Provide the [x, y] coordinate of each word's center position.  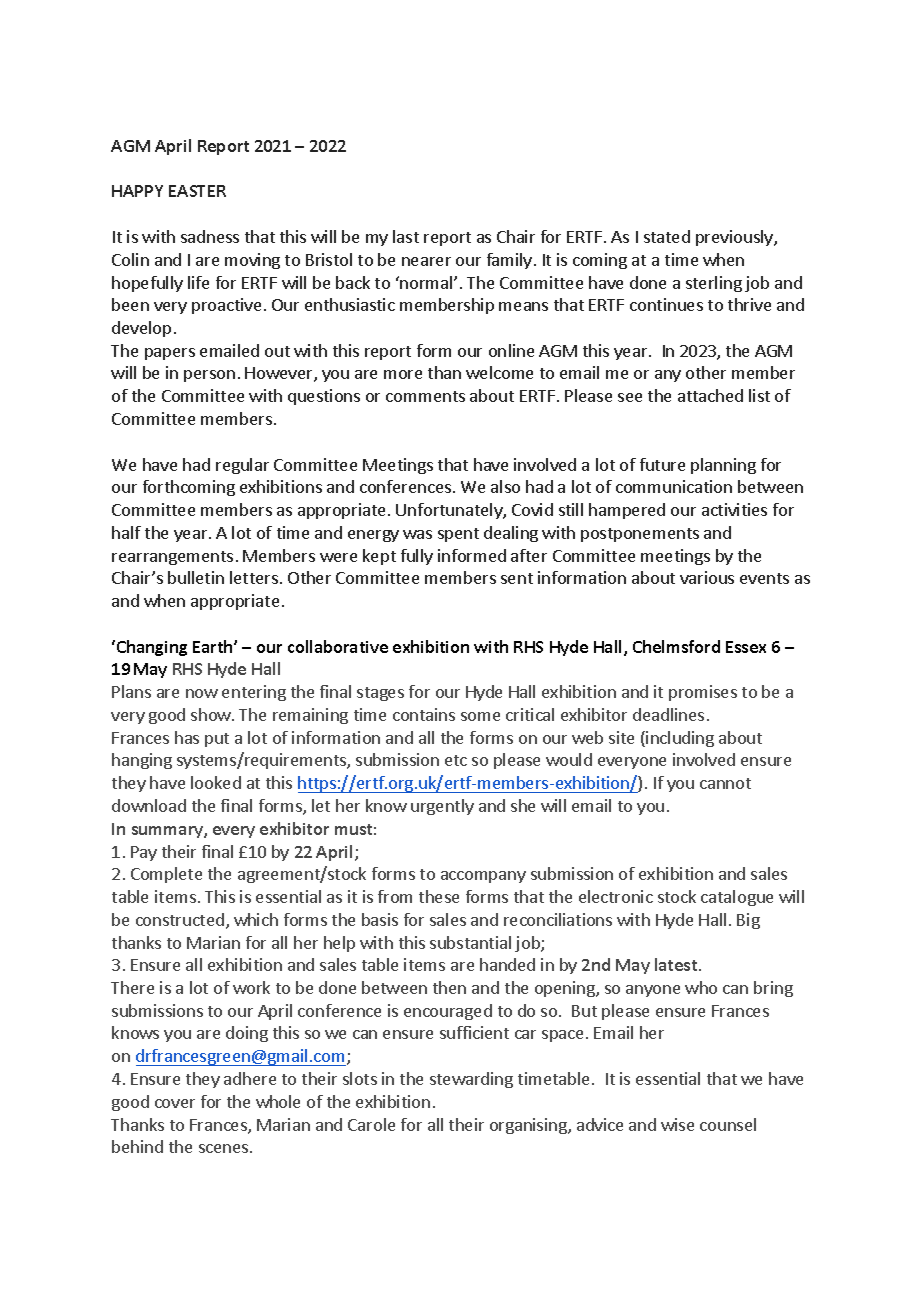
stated [667, 236]
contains [424, 714]
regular [242, 466]
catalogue [737, 898]
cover [175, 1103]
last [406, 236]
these [439, 896]
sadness [210, 236]
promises [703, 693]
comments [425, 396]
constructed [180, 919]
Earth [214, 646]
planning [723, 466]
